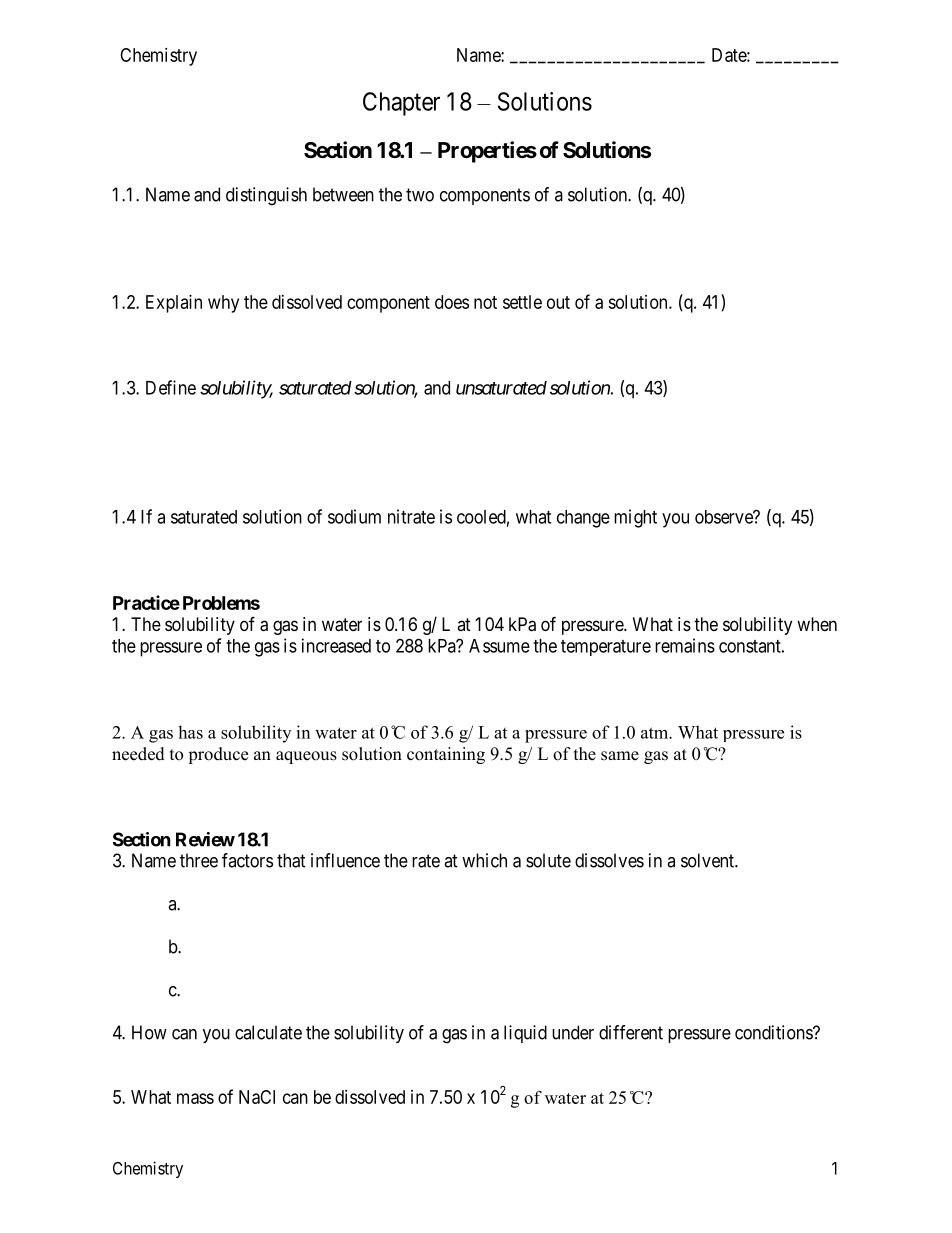 This document has height=1233, width=952. What do you see at coordinates (266, 196) in the document?
I see `distinguish` at bounding box center [266, 196].
